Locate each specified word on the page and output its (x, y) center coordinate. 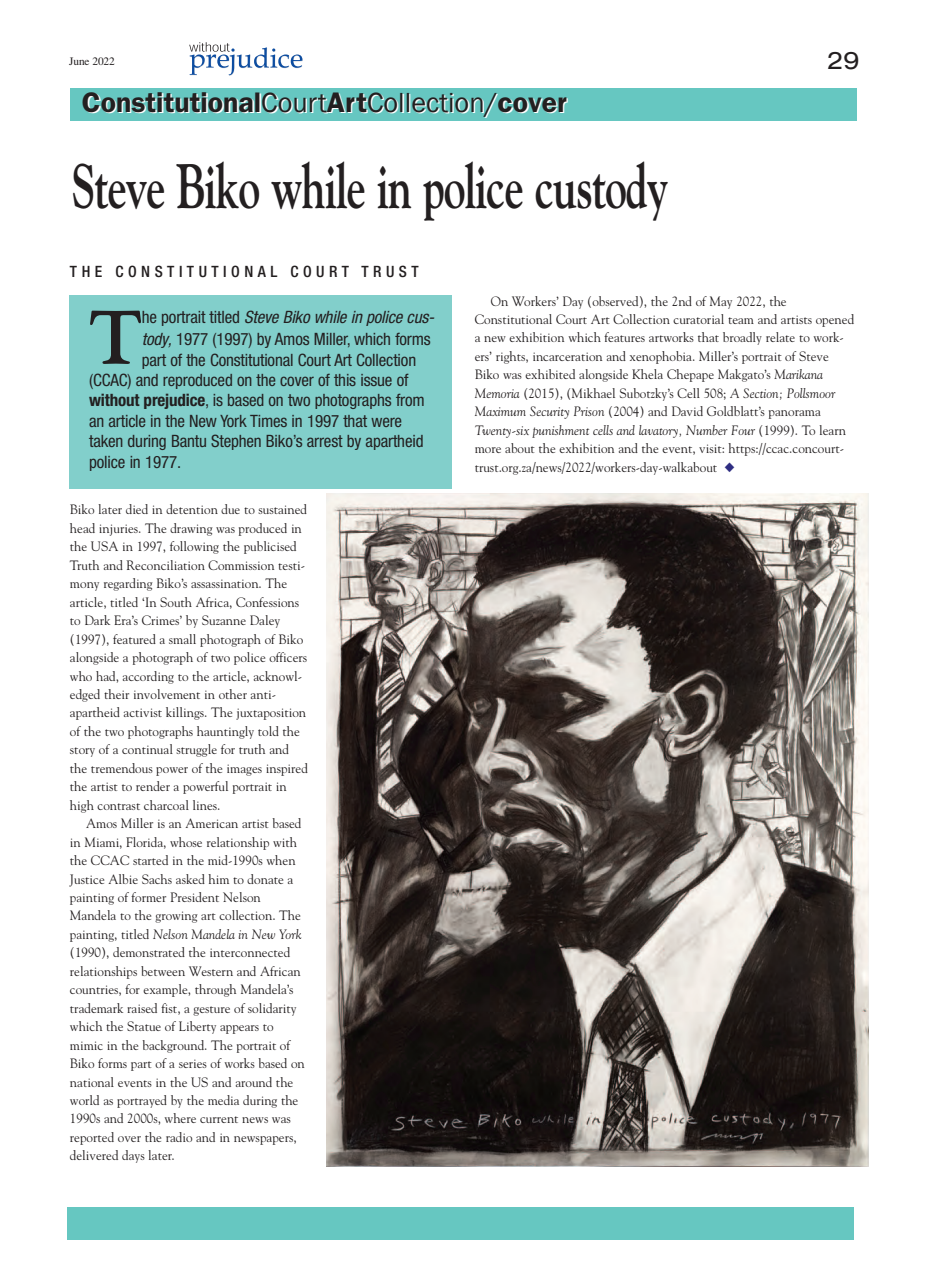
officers (288, 657)
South (176, 602)
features (624, 337)
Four (743, 430)
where (180, 1118)
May (721, 302)
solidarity (272, 1009)
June (79, 61)
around (254, 1082)
